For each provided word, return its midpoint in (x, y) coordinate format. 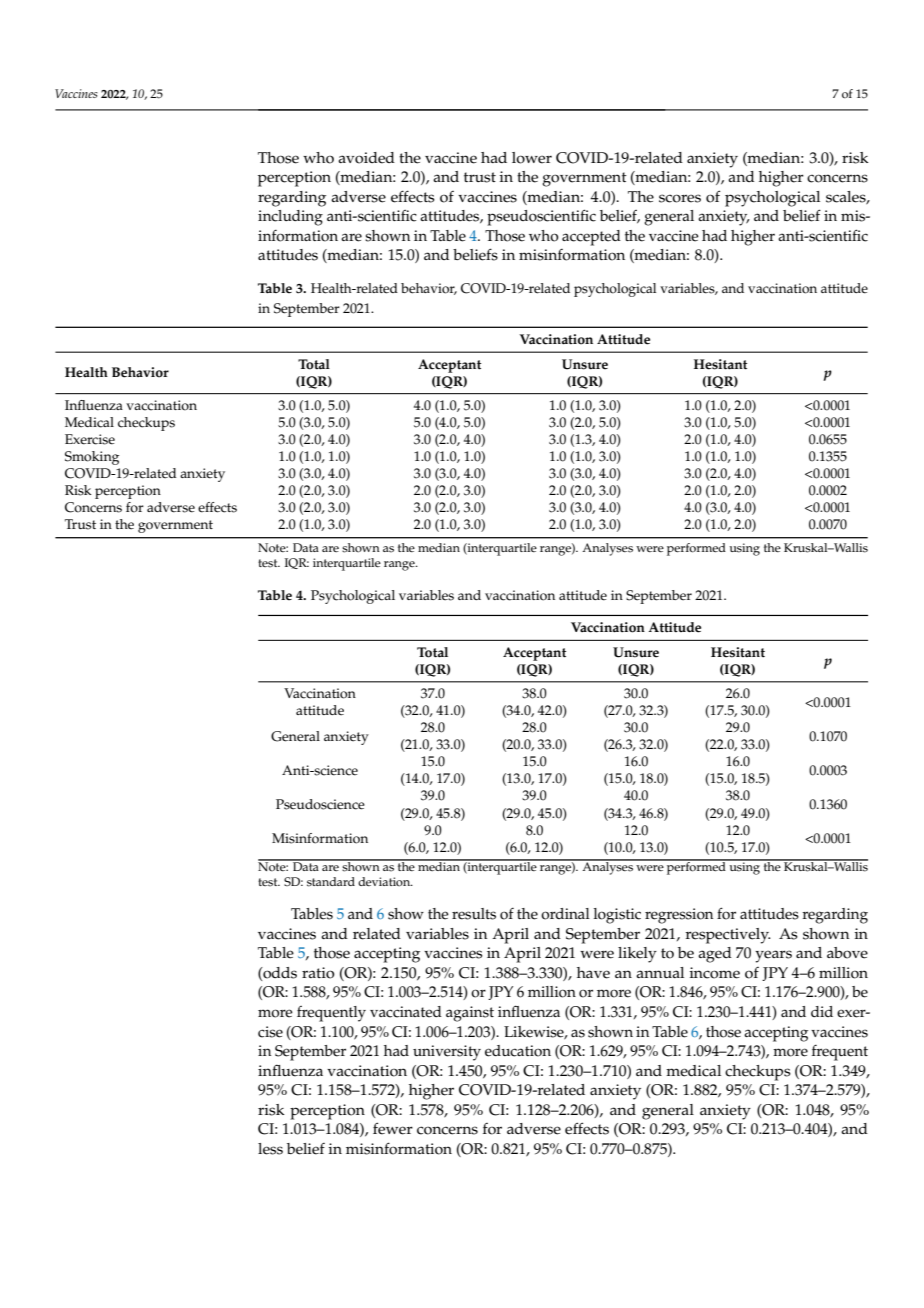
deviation (385, 881)
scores (680, 198)
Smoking (92, 458)
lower (532, 158)
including (290, 218)
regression (679, 916)
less (270, 1149)
